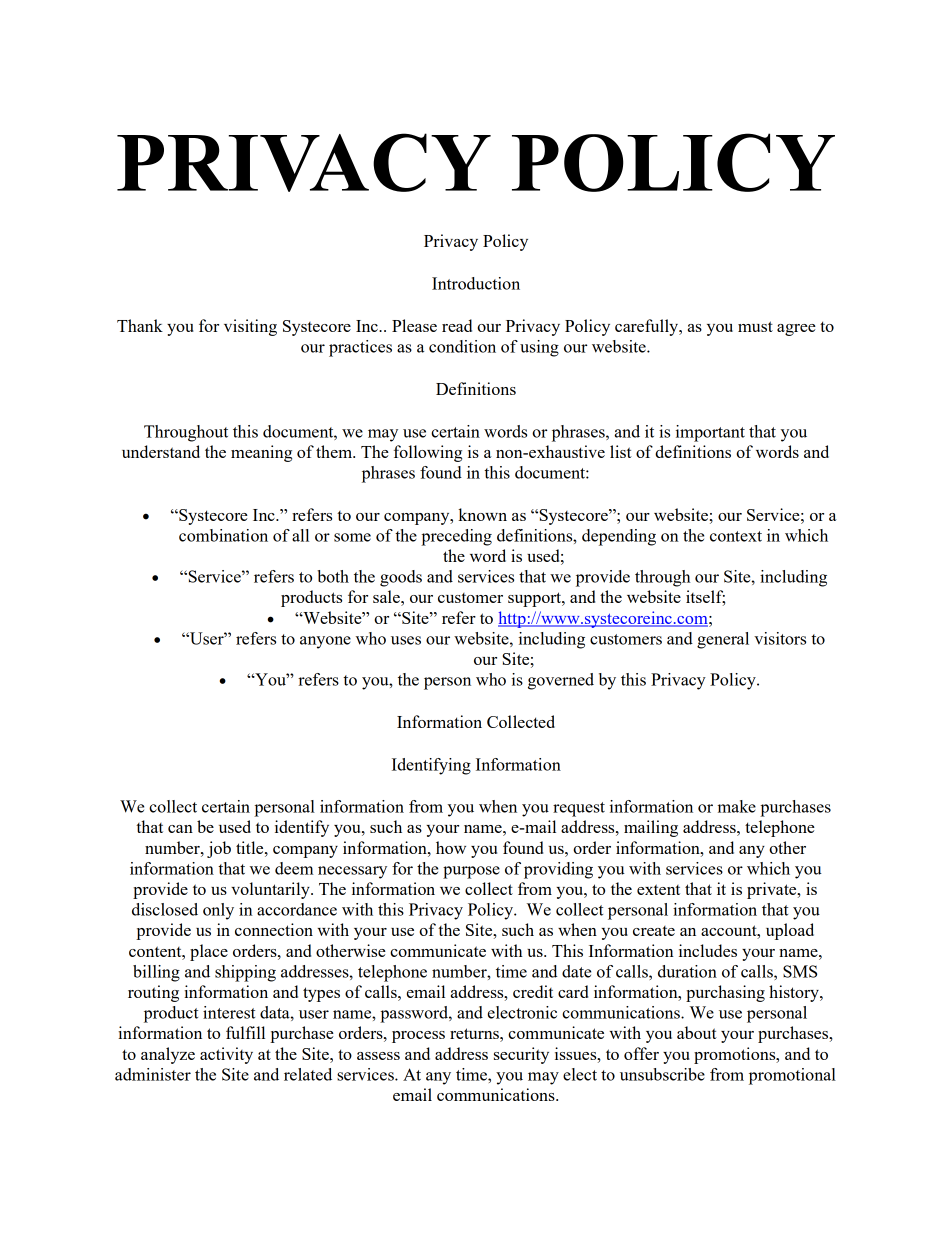  What do you see at coordinates (457, 325) in the screenshot?
I see `read` at bounding box center [457, 325].
